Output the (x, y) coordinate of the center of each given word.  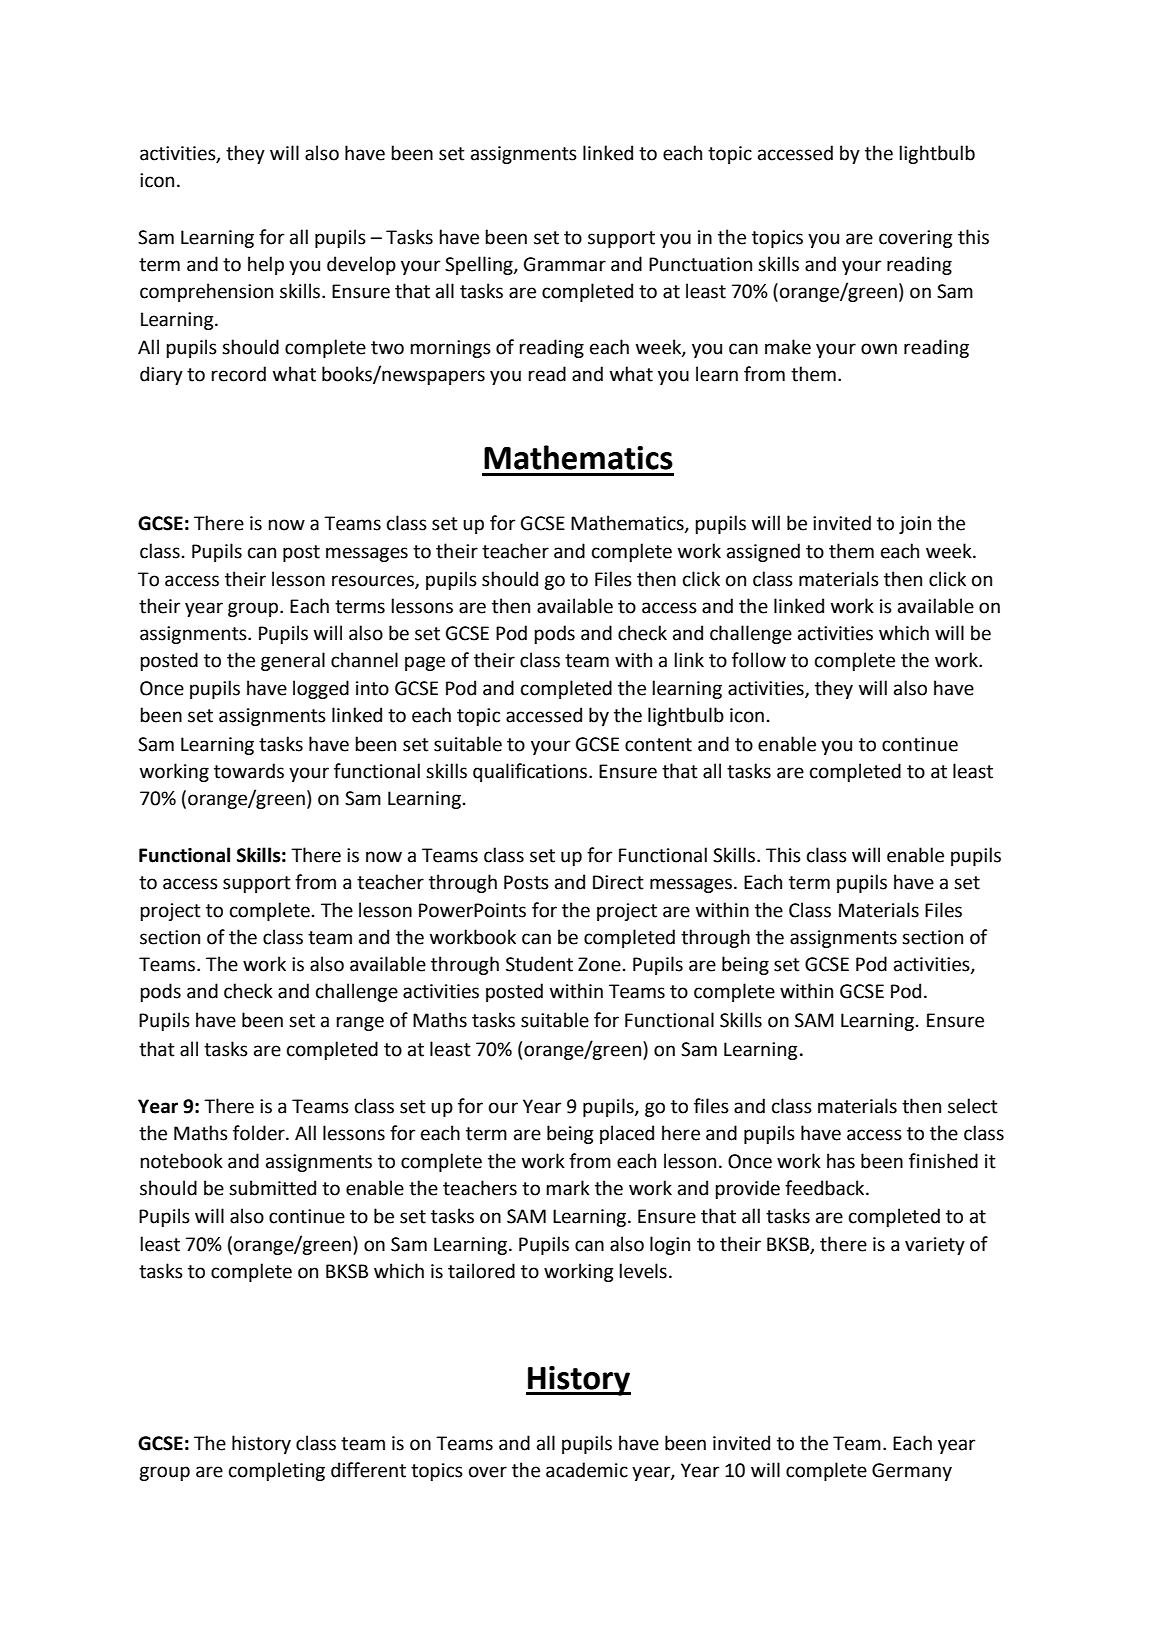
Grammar (565, 264)
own (879, 349)
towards (249, 771)
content (658, 745)
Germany (912, 1472)
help (266, 265)
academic (587, 1470)
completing (277, 1471)
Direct (618, 882)
